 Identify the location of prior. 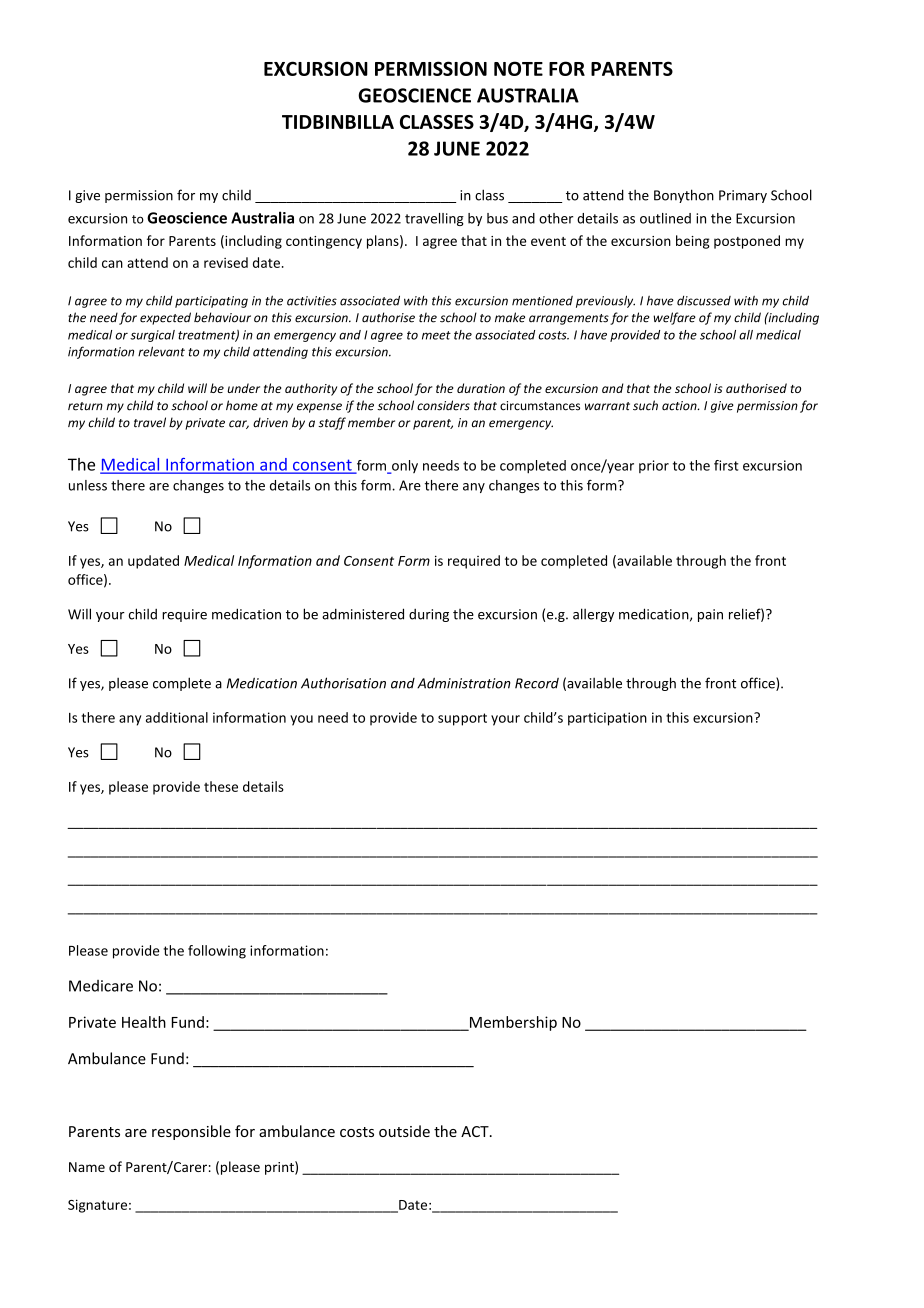
(654, 466).
